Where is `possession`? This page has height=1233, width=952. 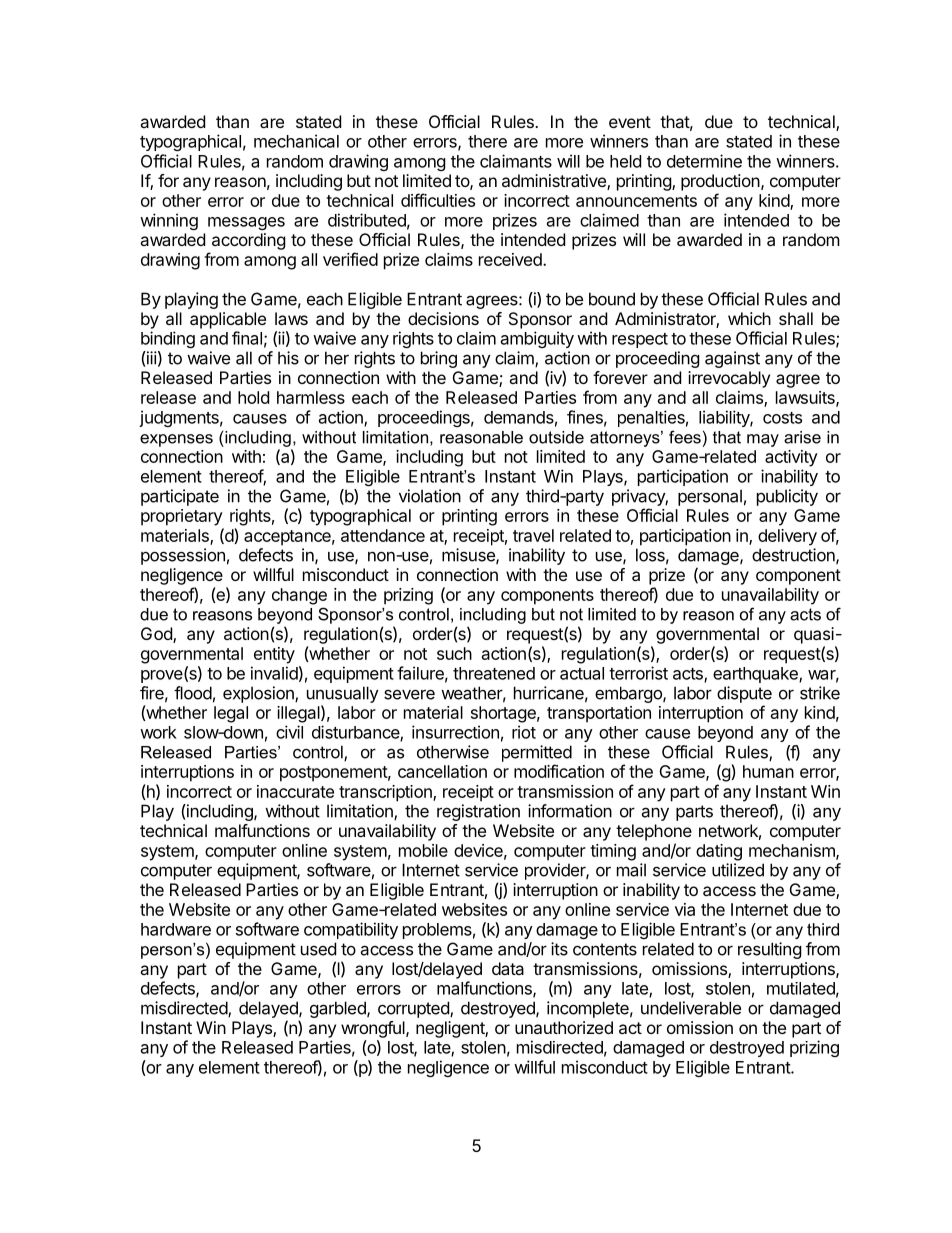 possession is located at coordinates (183, 556).
